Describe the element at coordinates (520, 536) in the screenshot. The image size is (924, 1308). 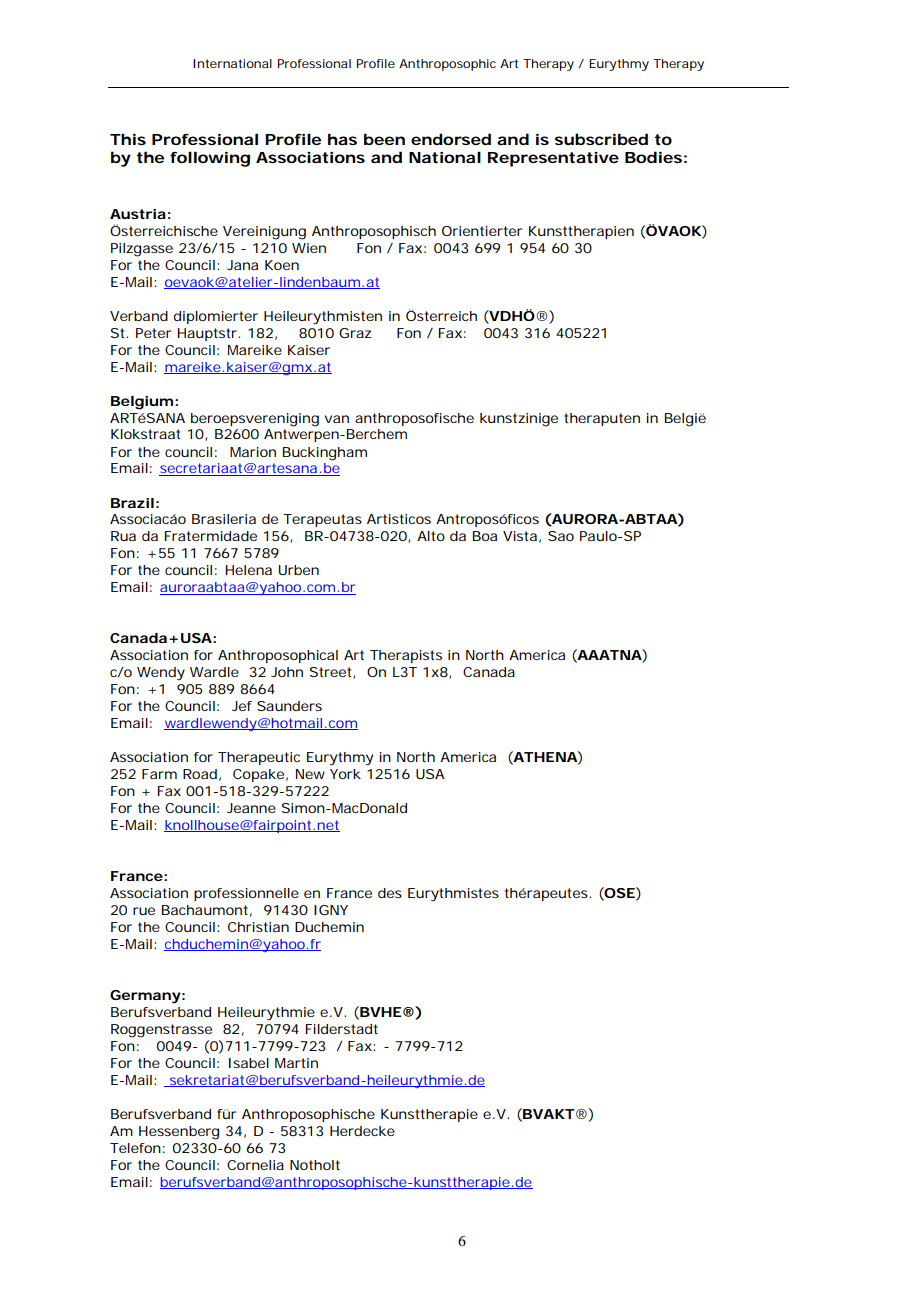
I see `Vista` at that location.
